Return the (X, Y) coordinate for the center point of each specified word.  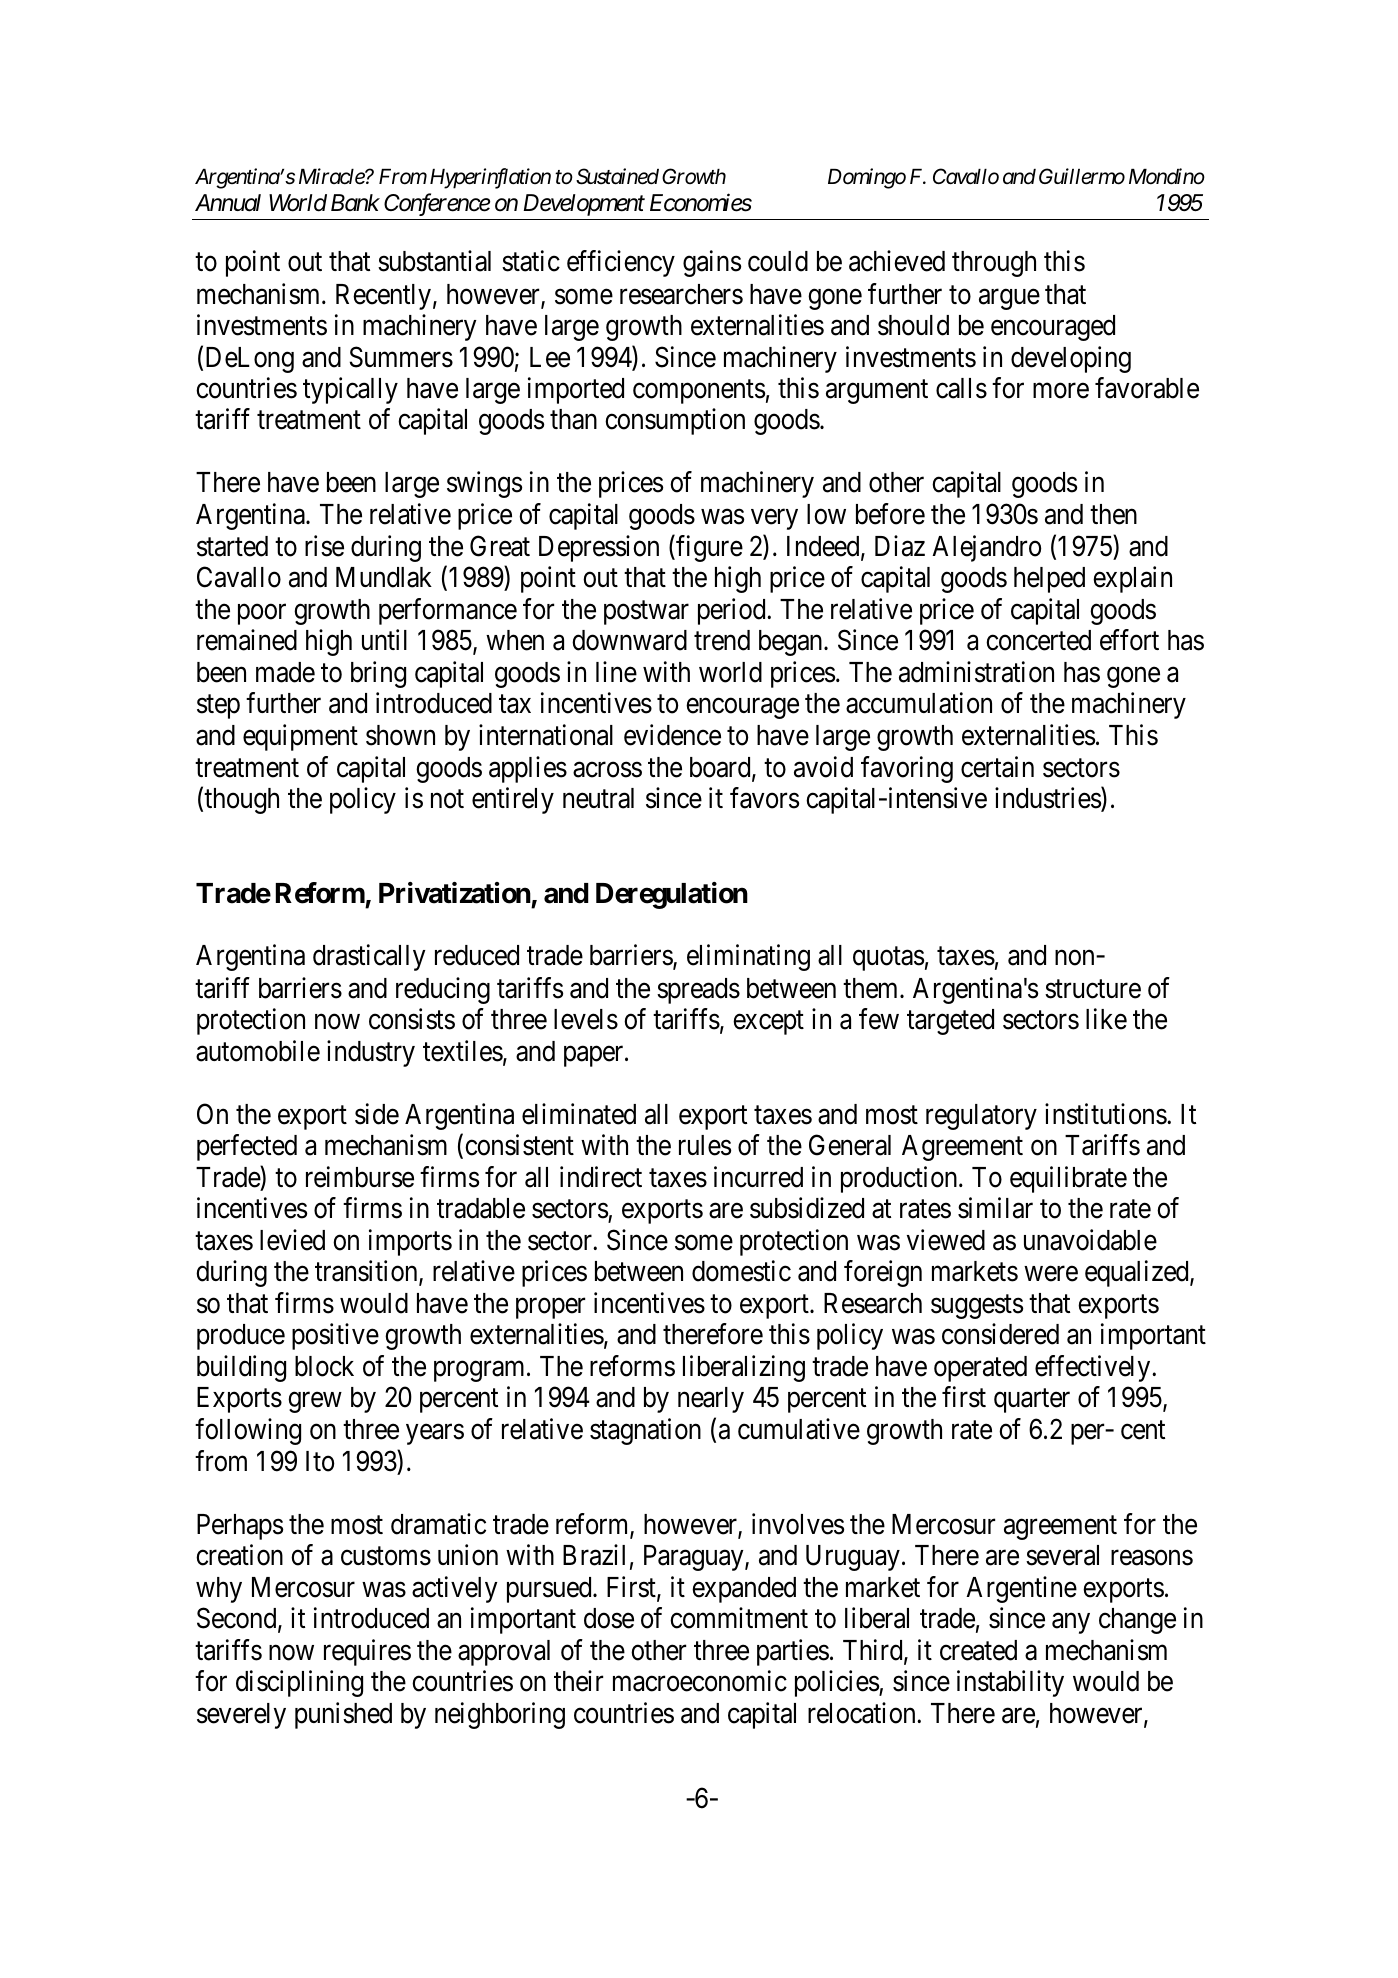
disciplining (299, 1683)
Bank (355, 203)
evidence (672, 735)
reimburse (360, 1177)
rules (705, 1145)
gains (712, 264)
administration (976, 672)
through (994, 264)
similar (995, 1208)
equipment (300, 737)
